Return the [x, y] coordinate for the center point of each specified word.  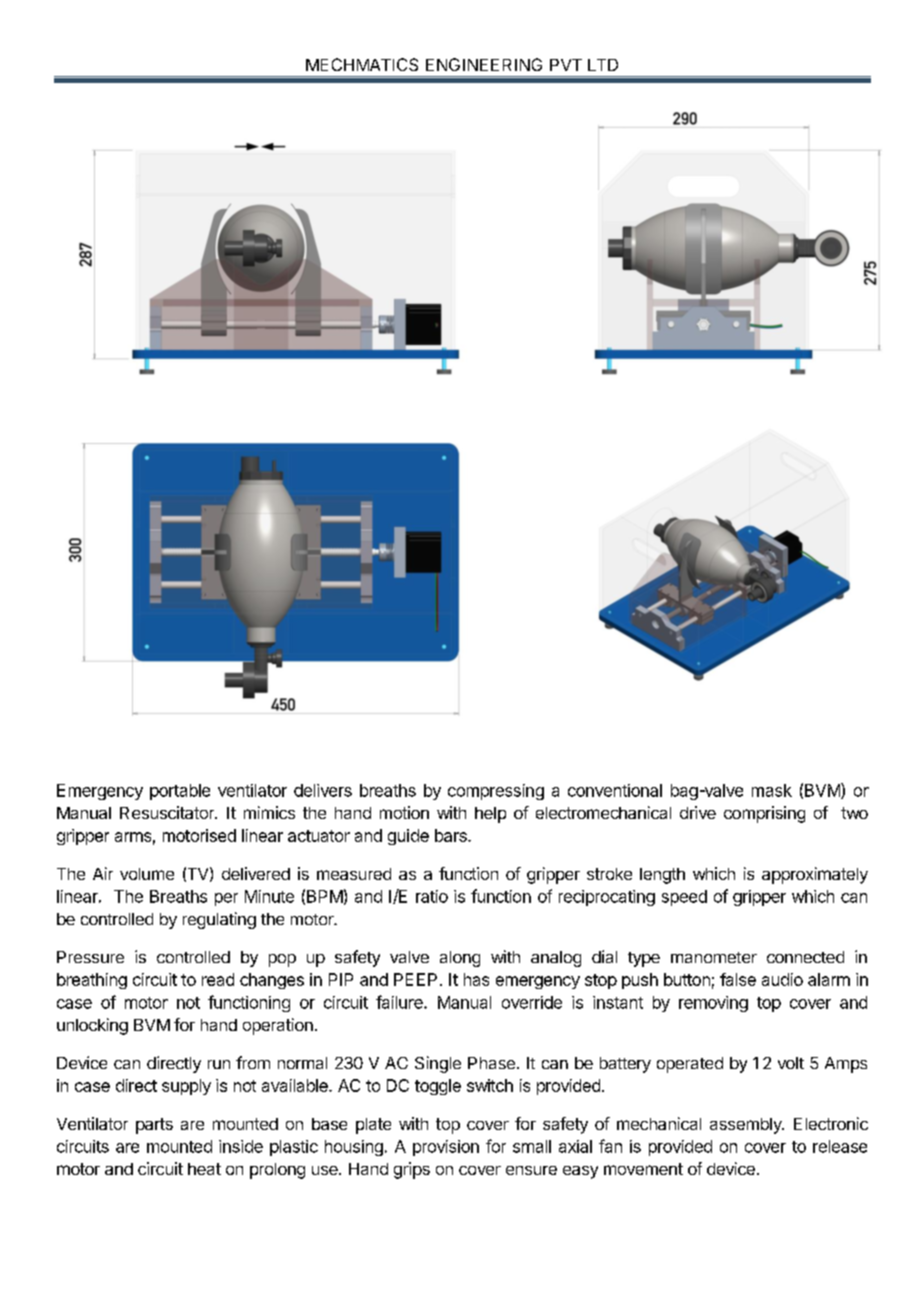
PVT [566, 65]
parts [154, 1126]
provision [446, 1148]
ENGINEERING [484, 64]
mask [772, 790]
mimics [269, 812]
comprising [764, 814]
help [490, 815]
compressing [496, 792]
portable [180, 792]
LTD [603, 65]
